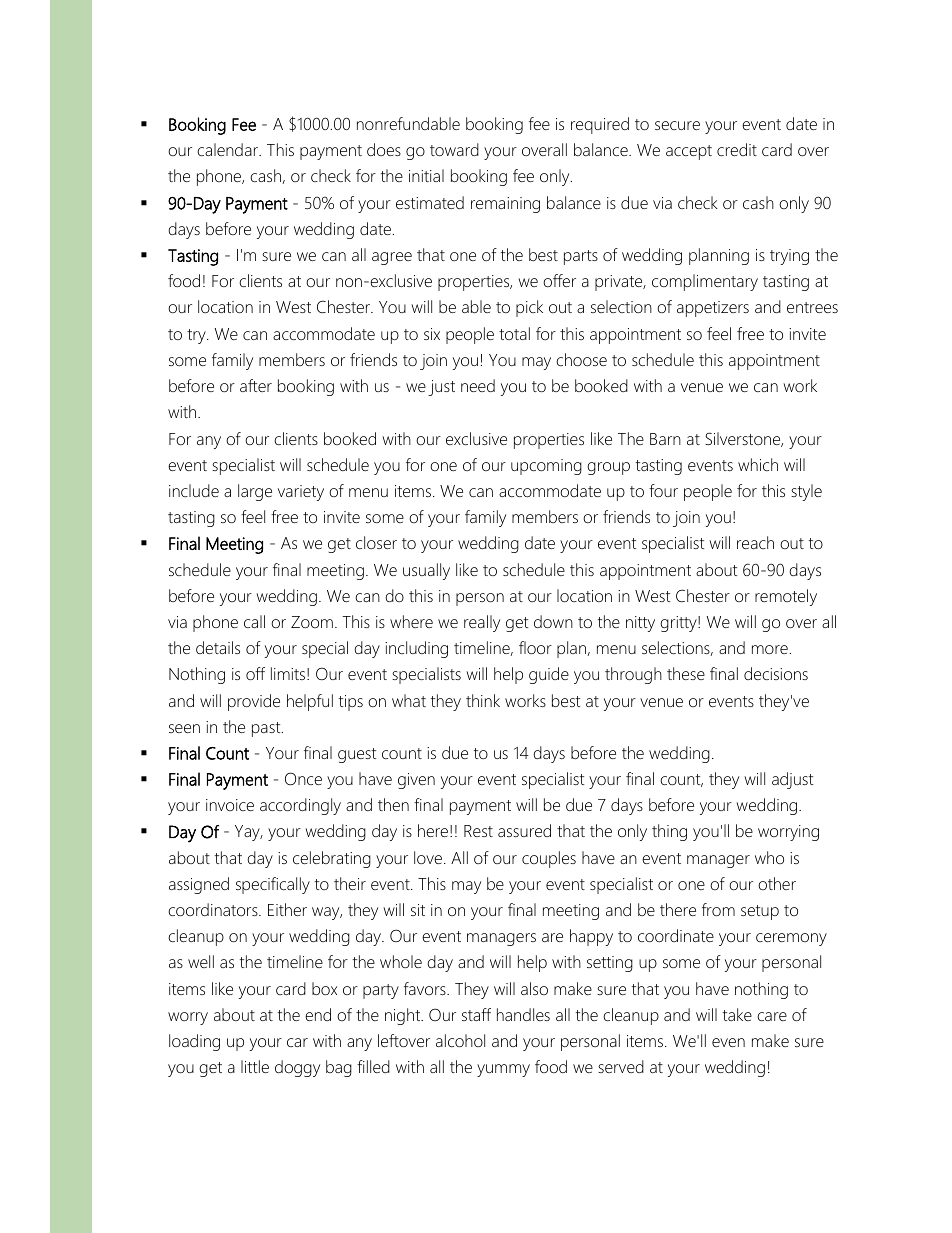  I want to click on Zoom, so click(312, 622).
